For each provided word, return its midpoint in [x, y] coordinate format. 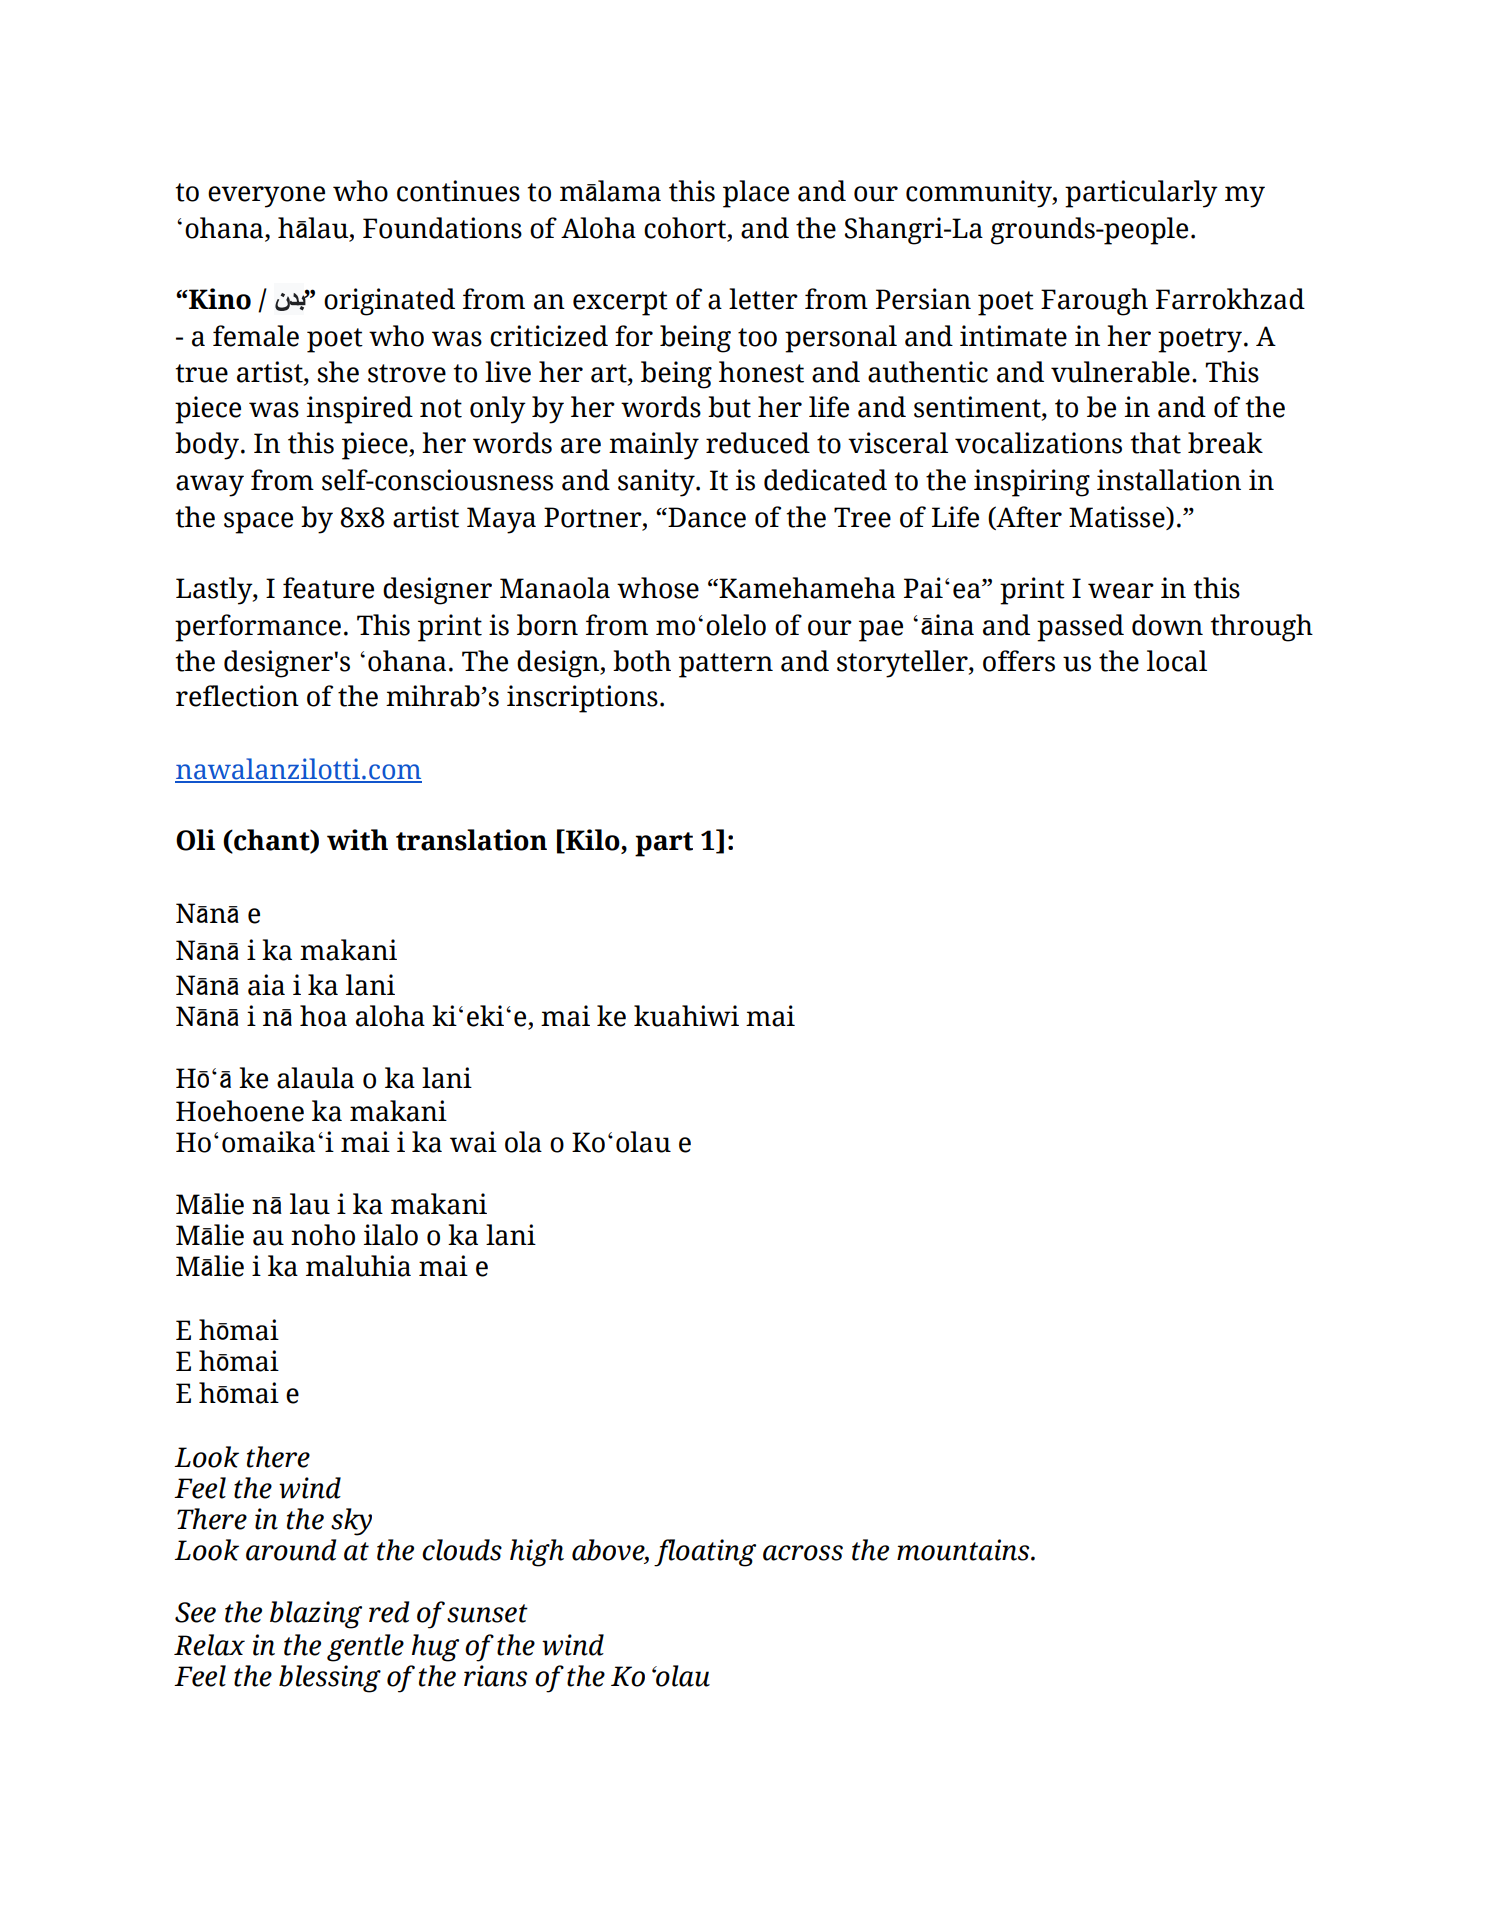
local [1177, 661]
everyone [266, 197]
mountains [964, 1550]
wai [473, 1142]
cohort [686, 228]
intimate [1013, 336]
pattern [726, 665]
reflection [237, 696]
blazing [316, 1615]
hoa [323, 1016]
